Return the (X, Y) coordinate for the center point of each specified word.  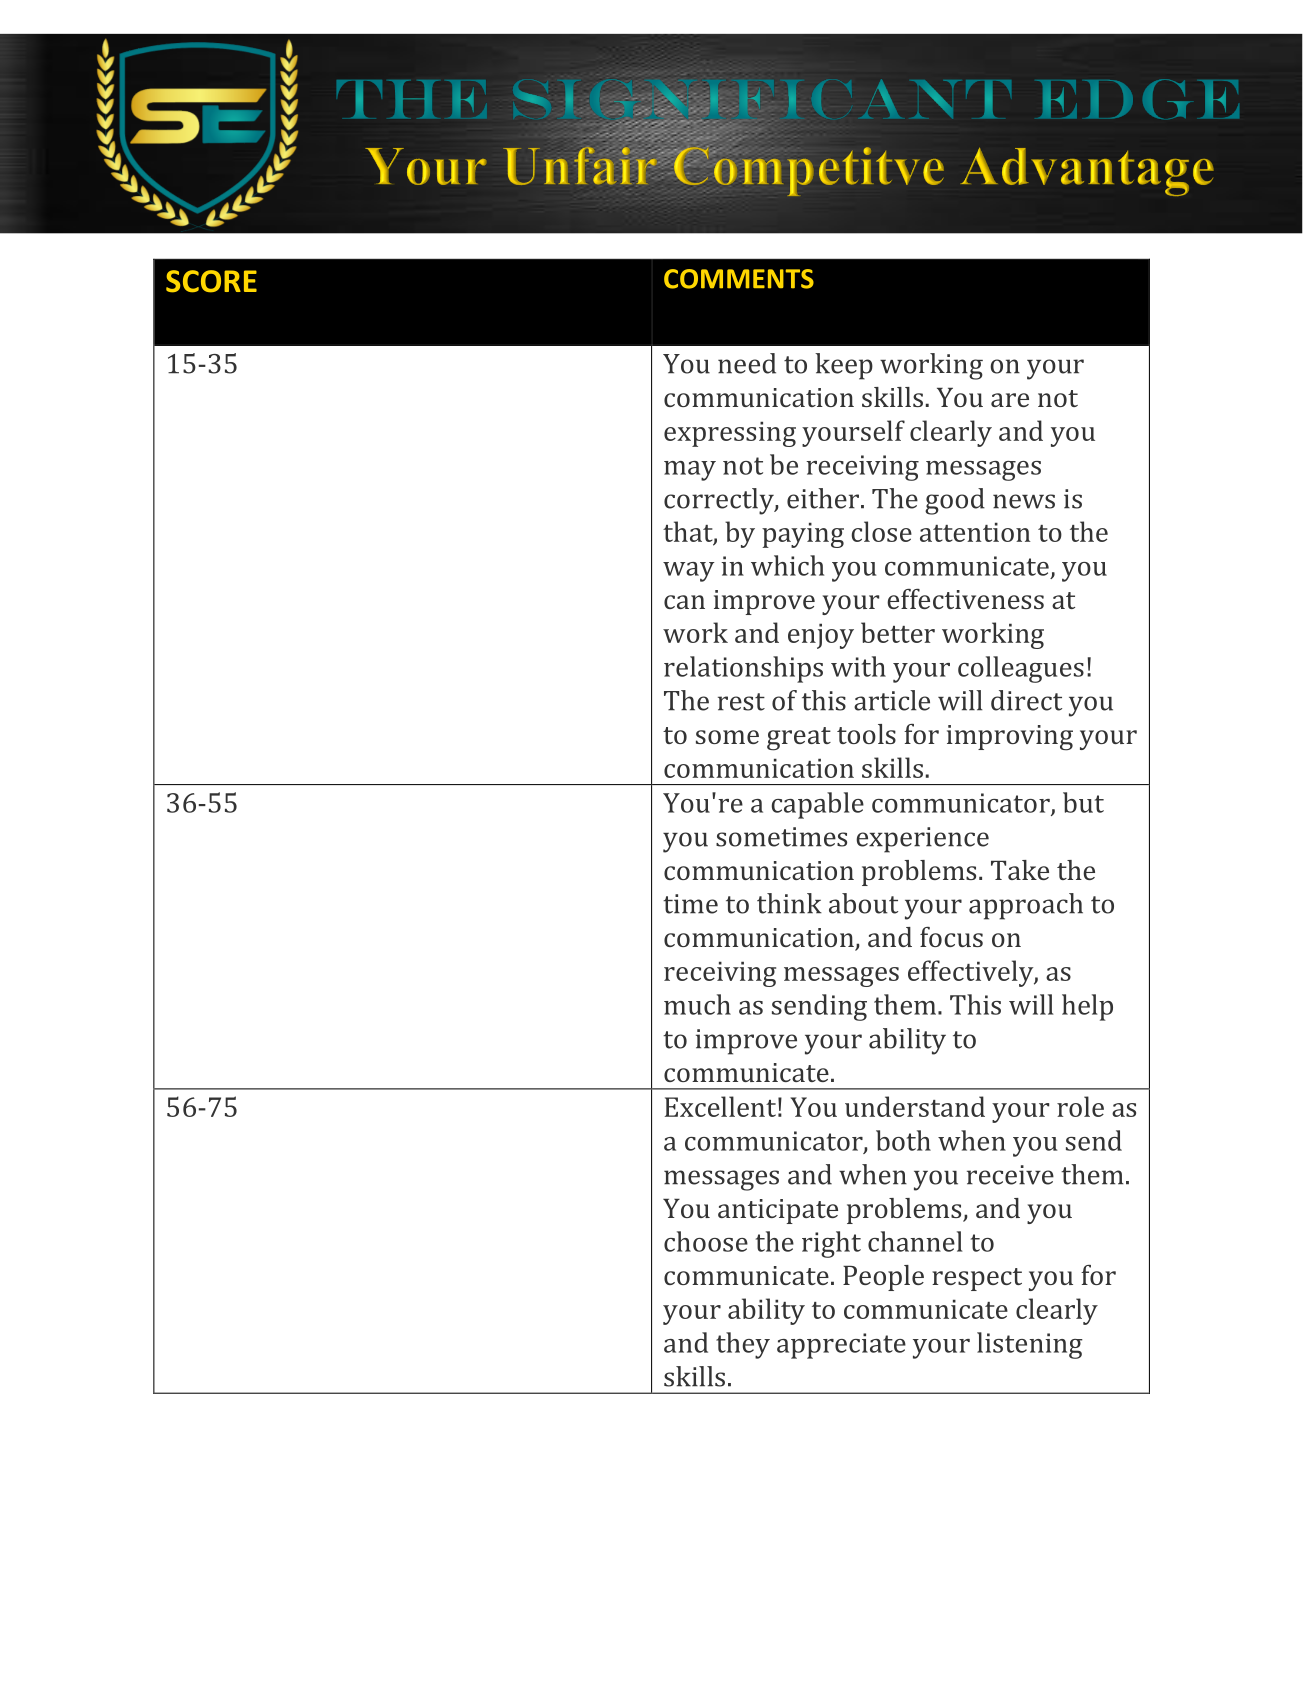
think (789, 903)
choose (706, 1241)
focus (951, 937)
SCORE (211, 281)
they (743, 1345)
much (697, 1004)
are (1010, 400)
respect (977, 1279)
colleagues (1021, 669)
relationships (743, 669)
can (684, 602)
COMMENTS (739, 279)
